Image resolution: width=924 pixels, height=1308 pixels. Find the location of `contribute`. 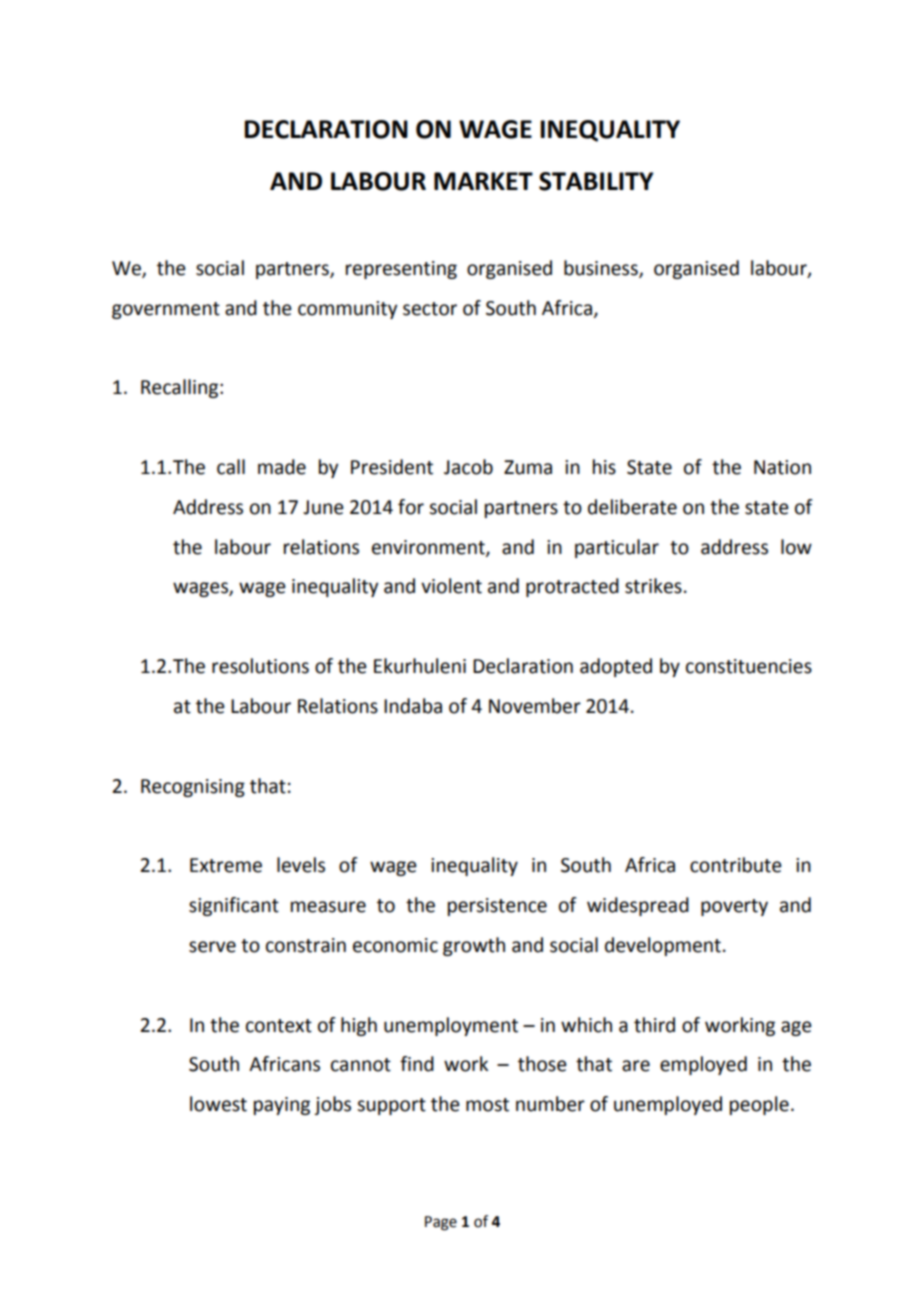

contribute is located at coordinates (736, 865).
